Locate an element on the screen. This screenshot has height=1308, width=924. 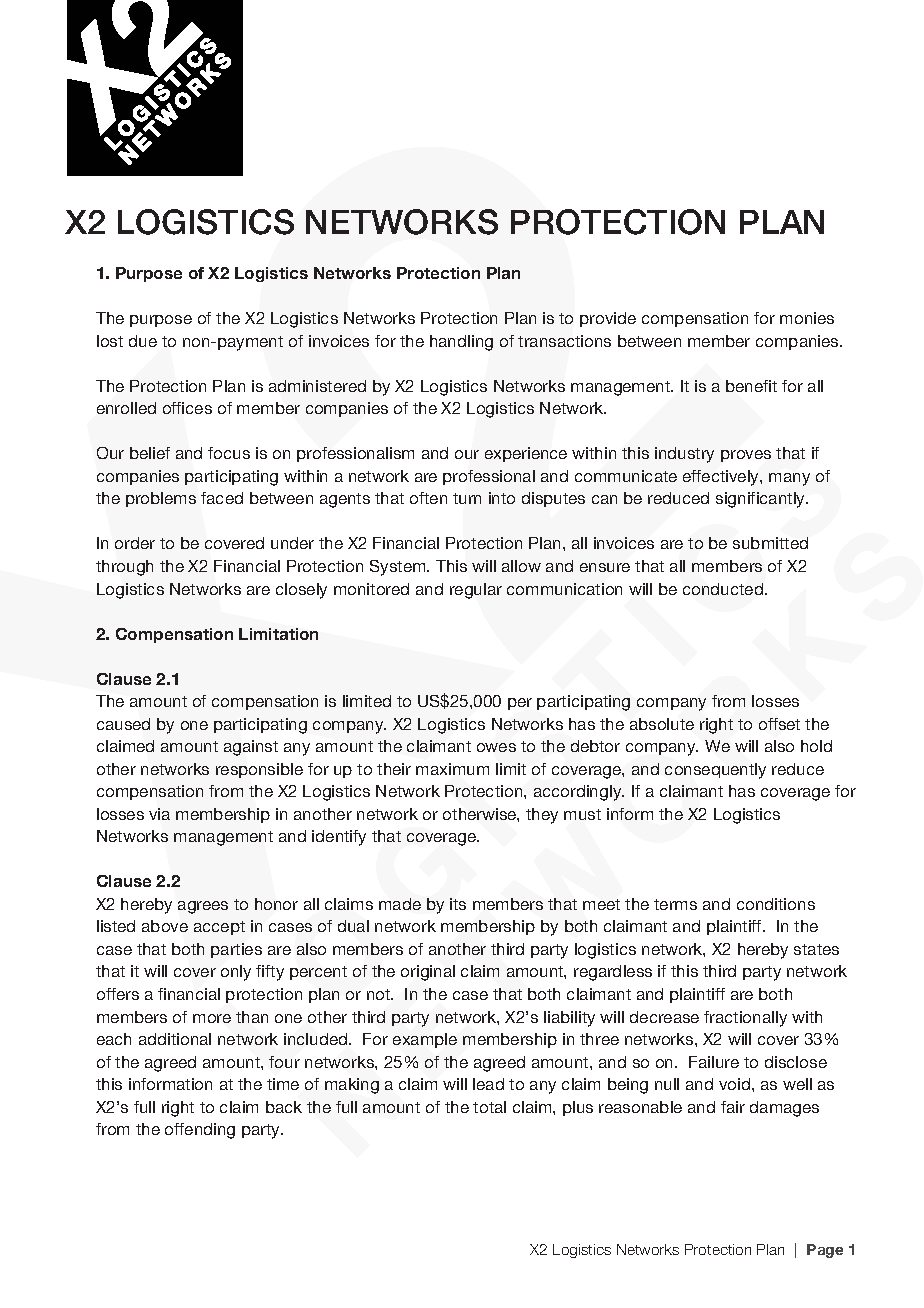
offending is located at coordinates (200, 1131).
